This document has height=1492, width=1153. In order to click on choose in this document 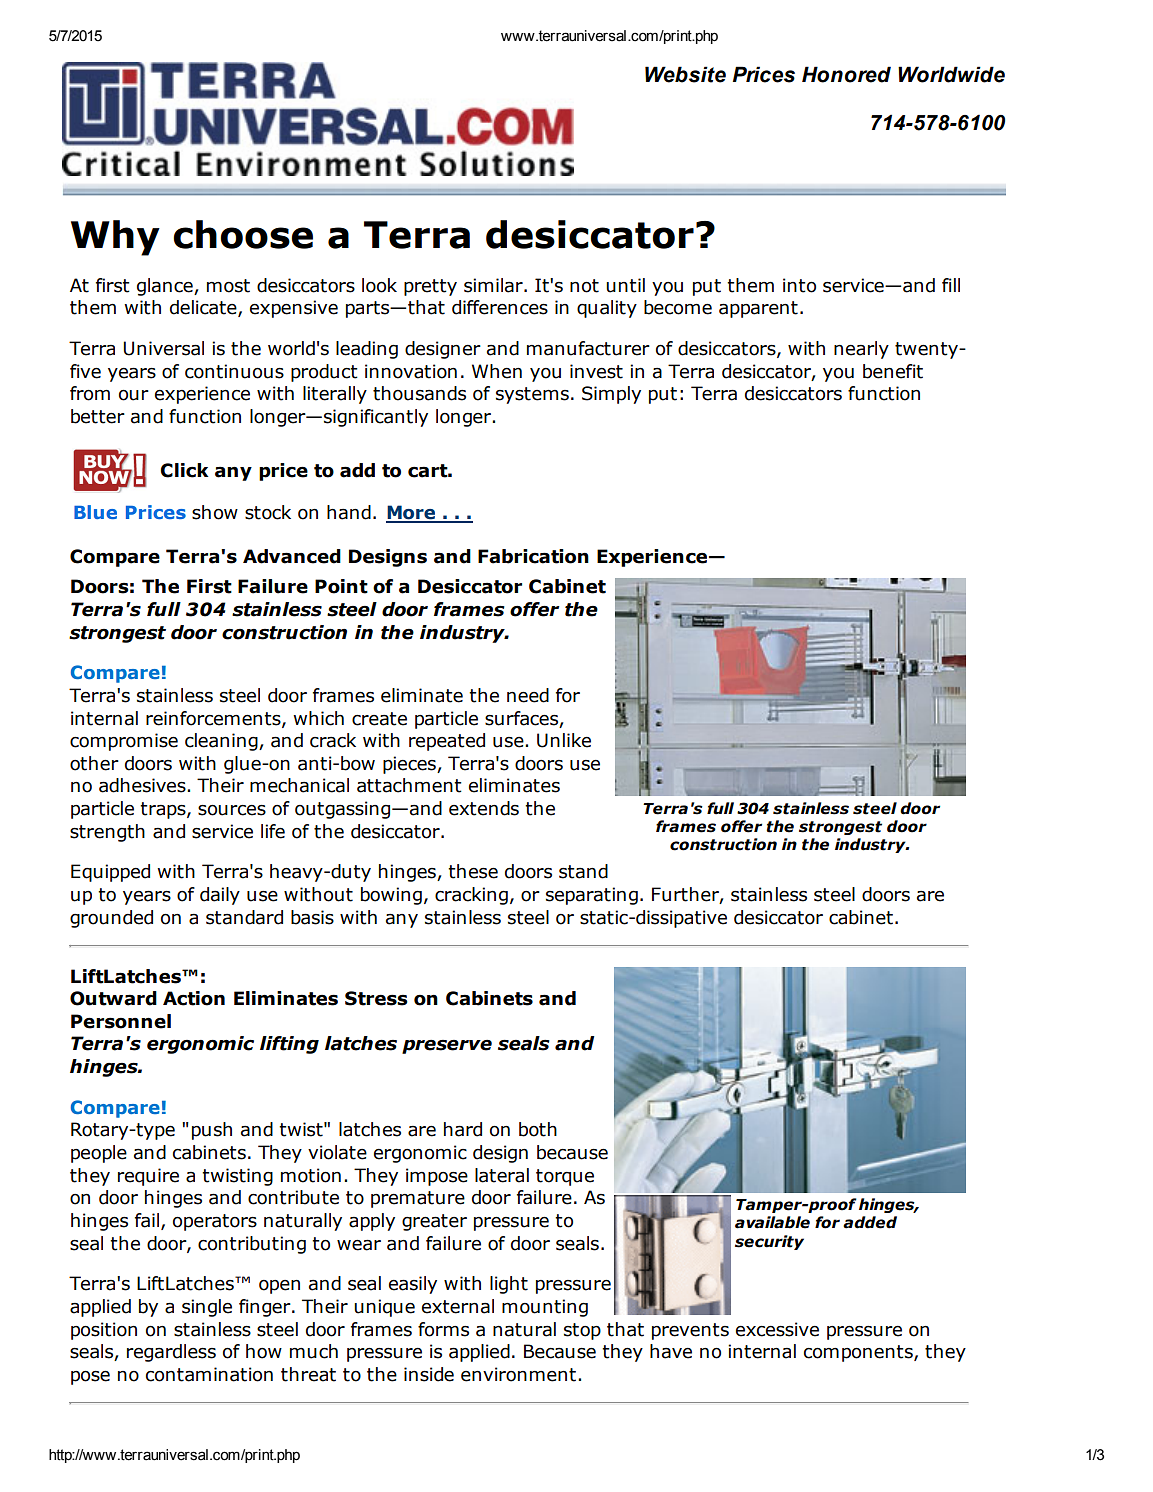, I will do `click(243, 234)`.
